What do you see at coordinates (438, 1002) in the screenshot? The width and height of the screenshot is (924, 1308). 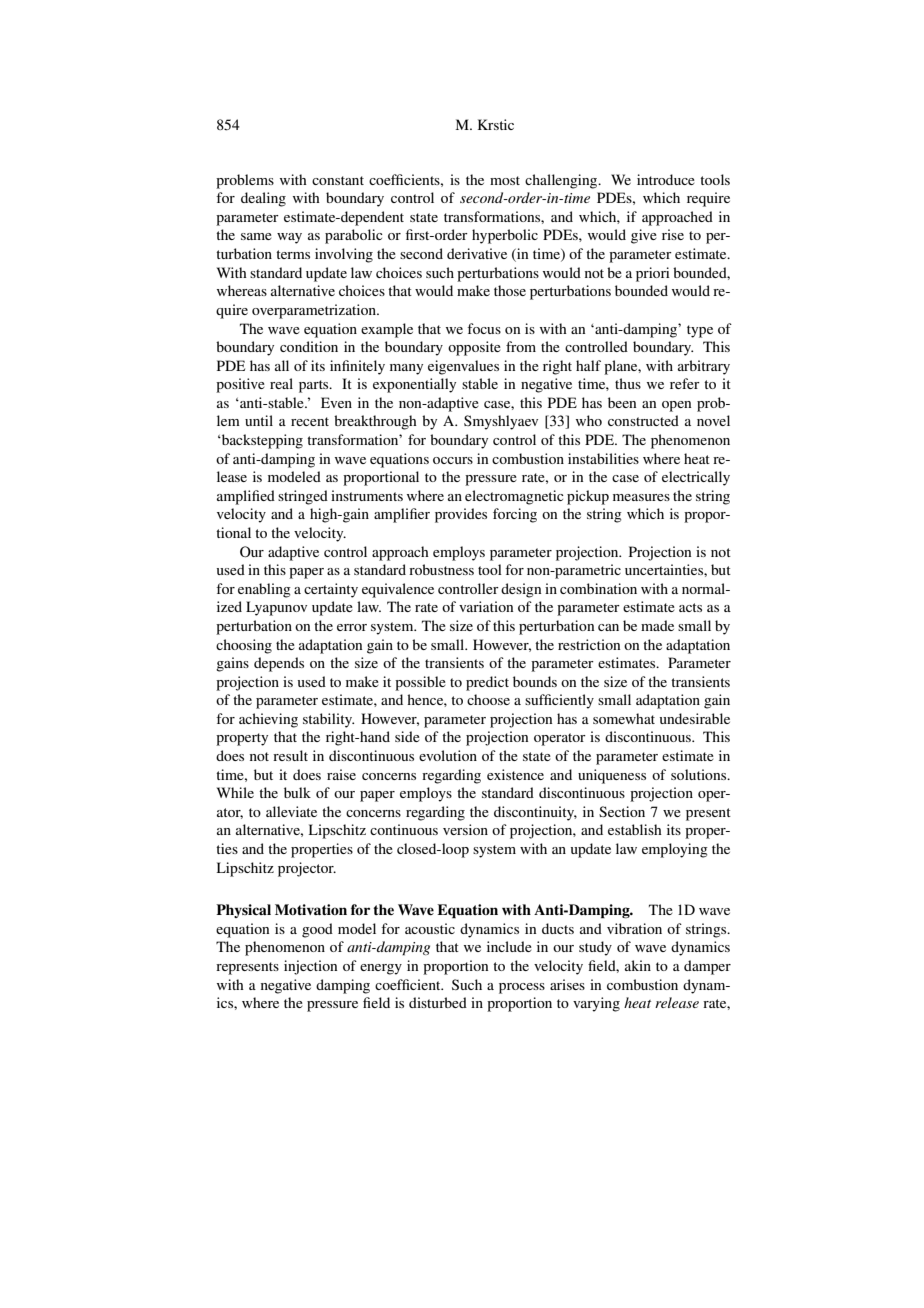 I see `disturbed` at bounding box center [438, 1002].
